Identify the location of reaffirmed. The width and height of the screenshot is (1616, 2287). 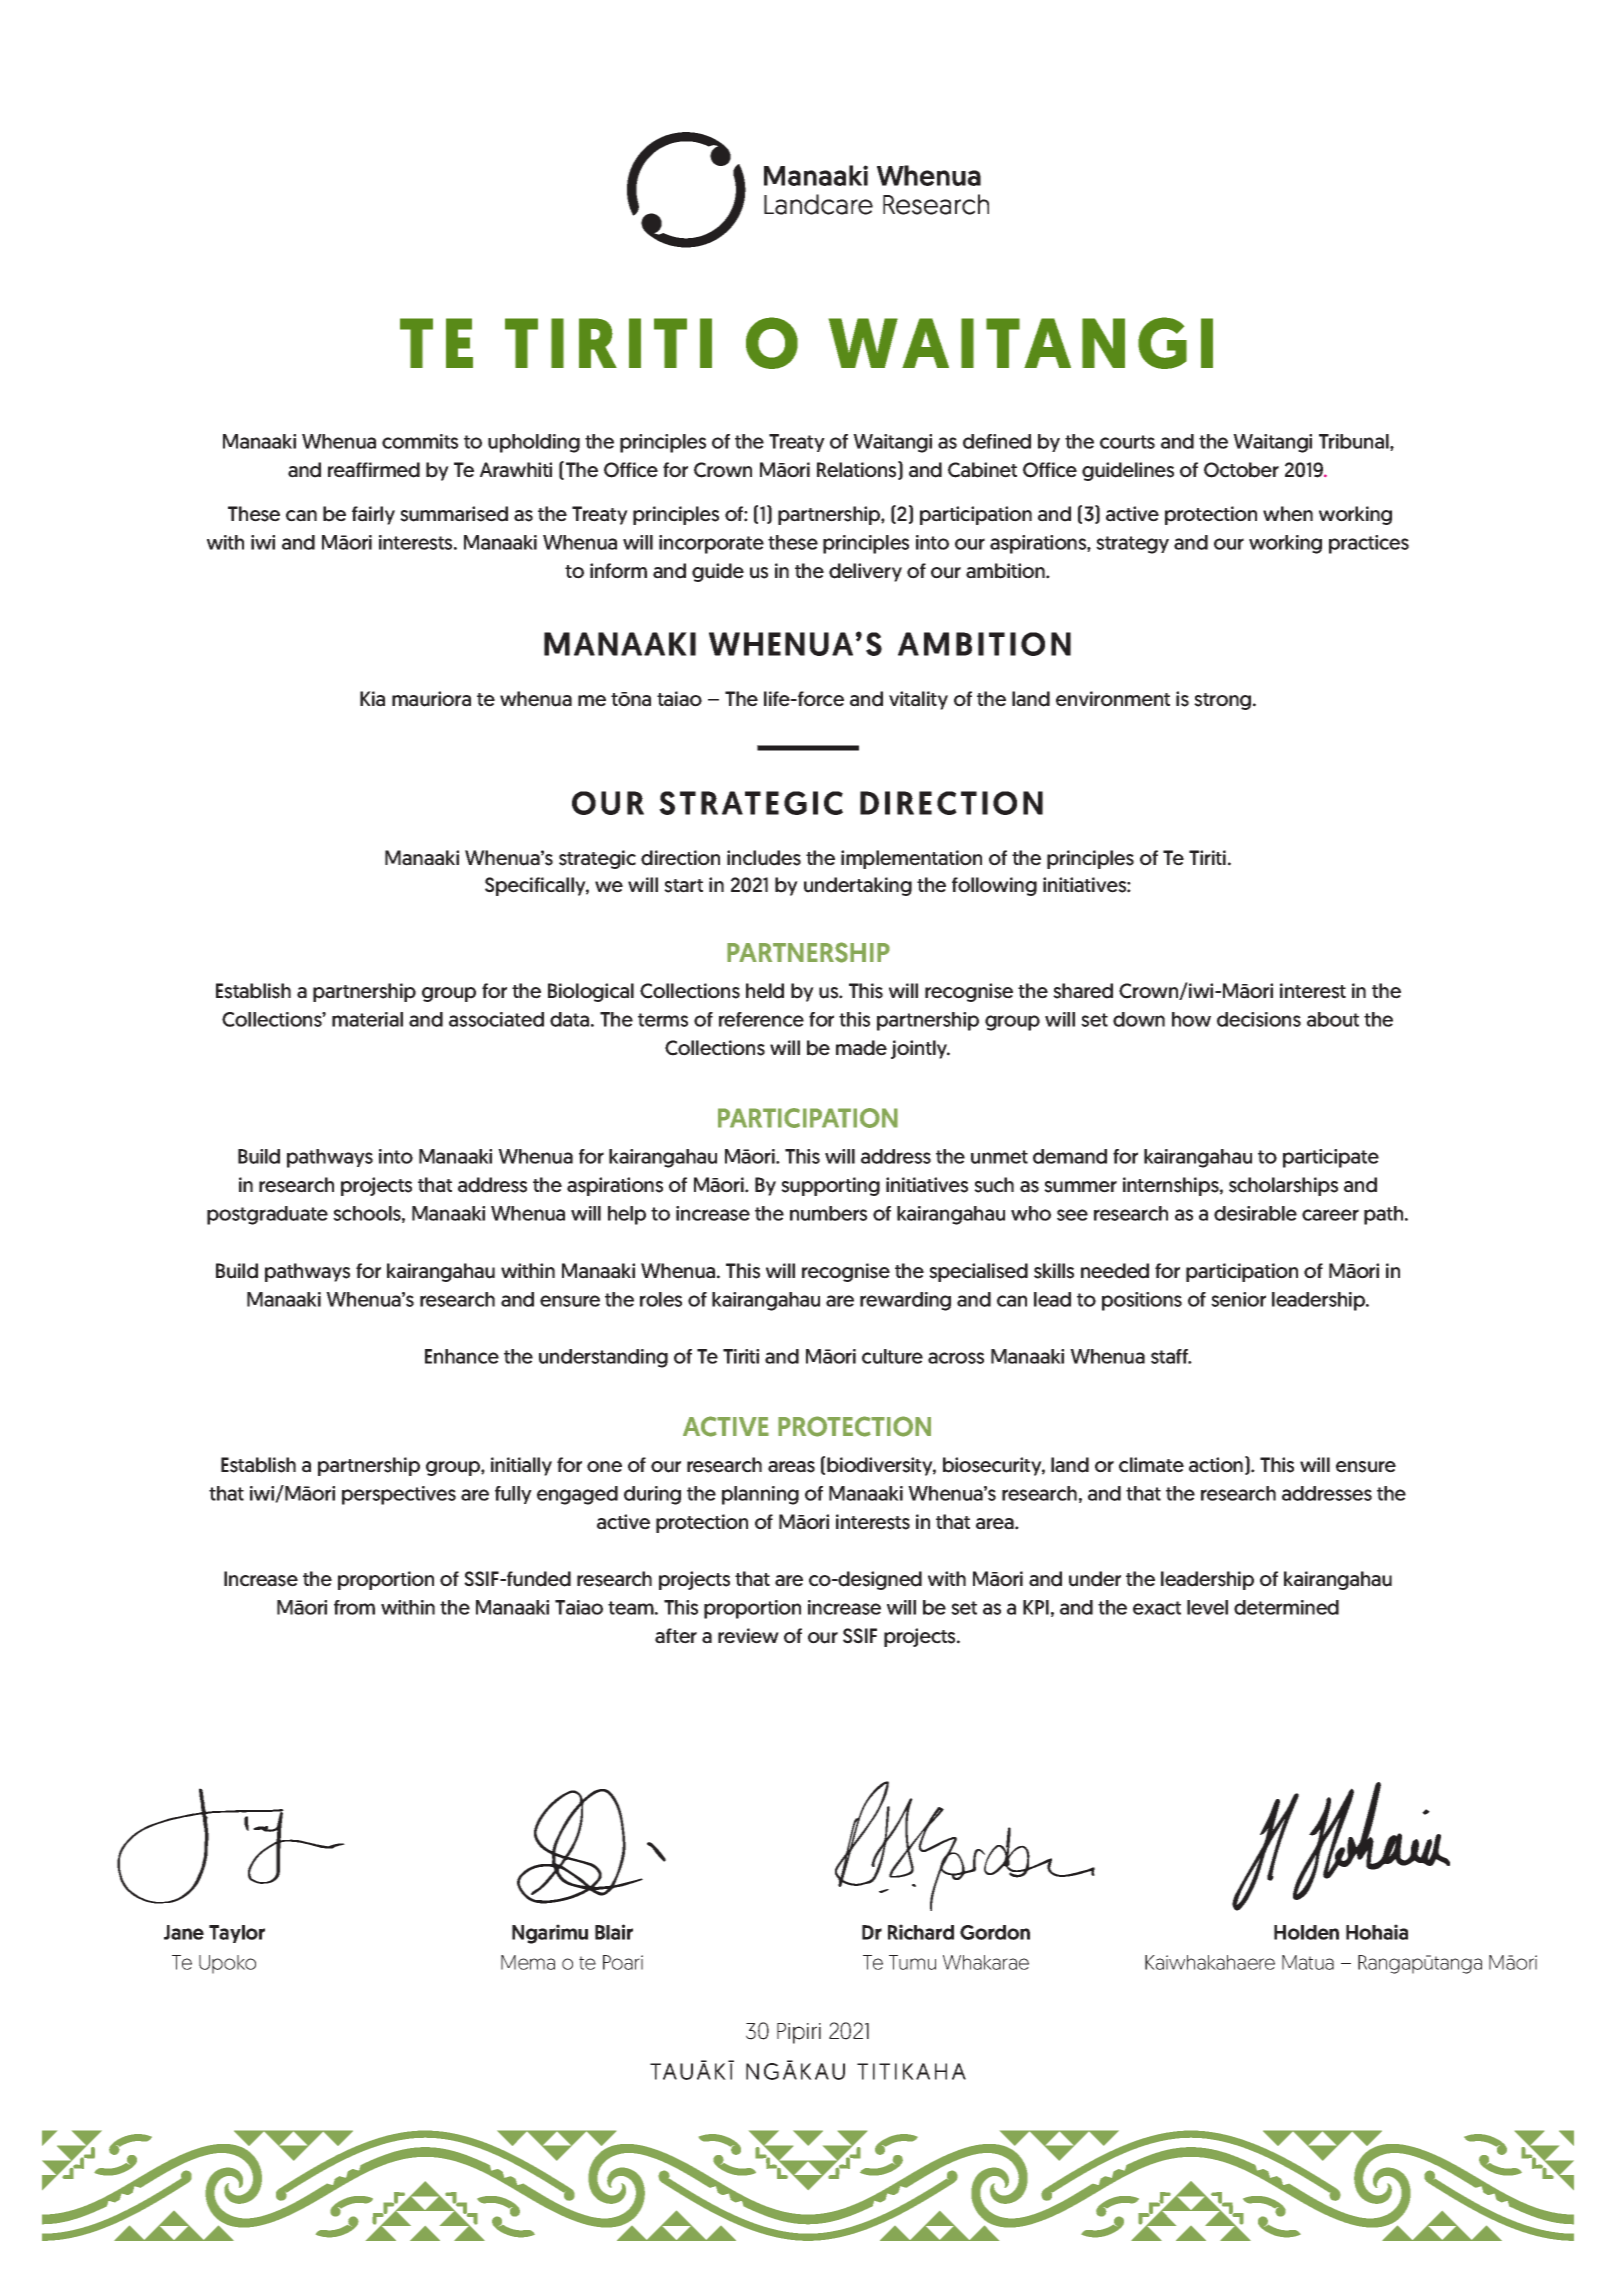
(374, 470).
